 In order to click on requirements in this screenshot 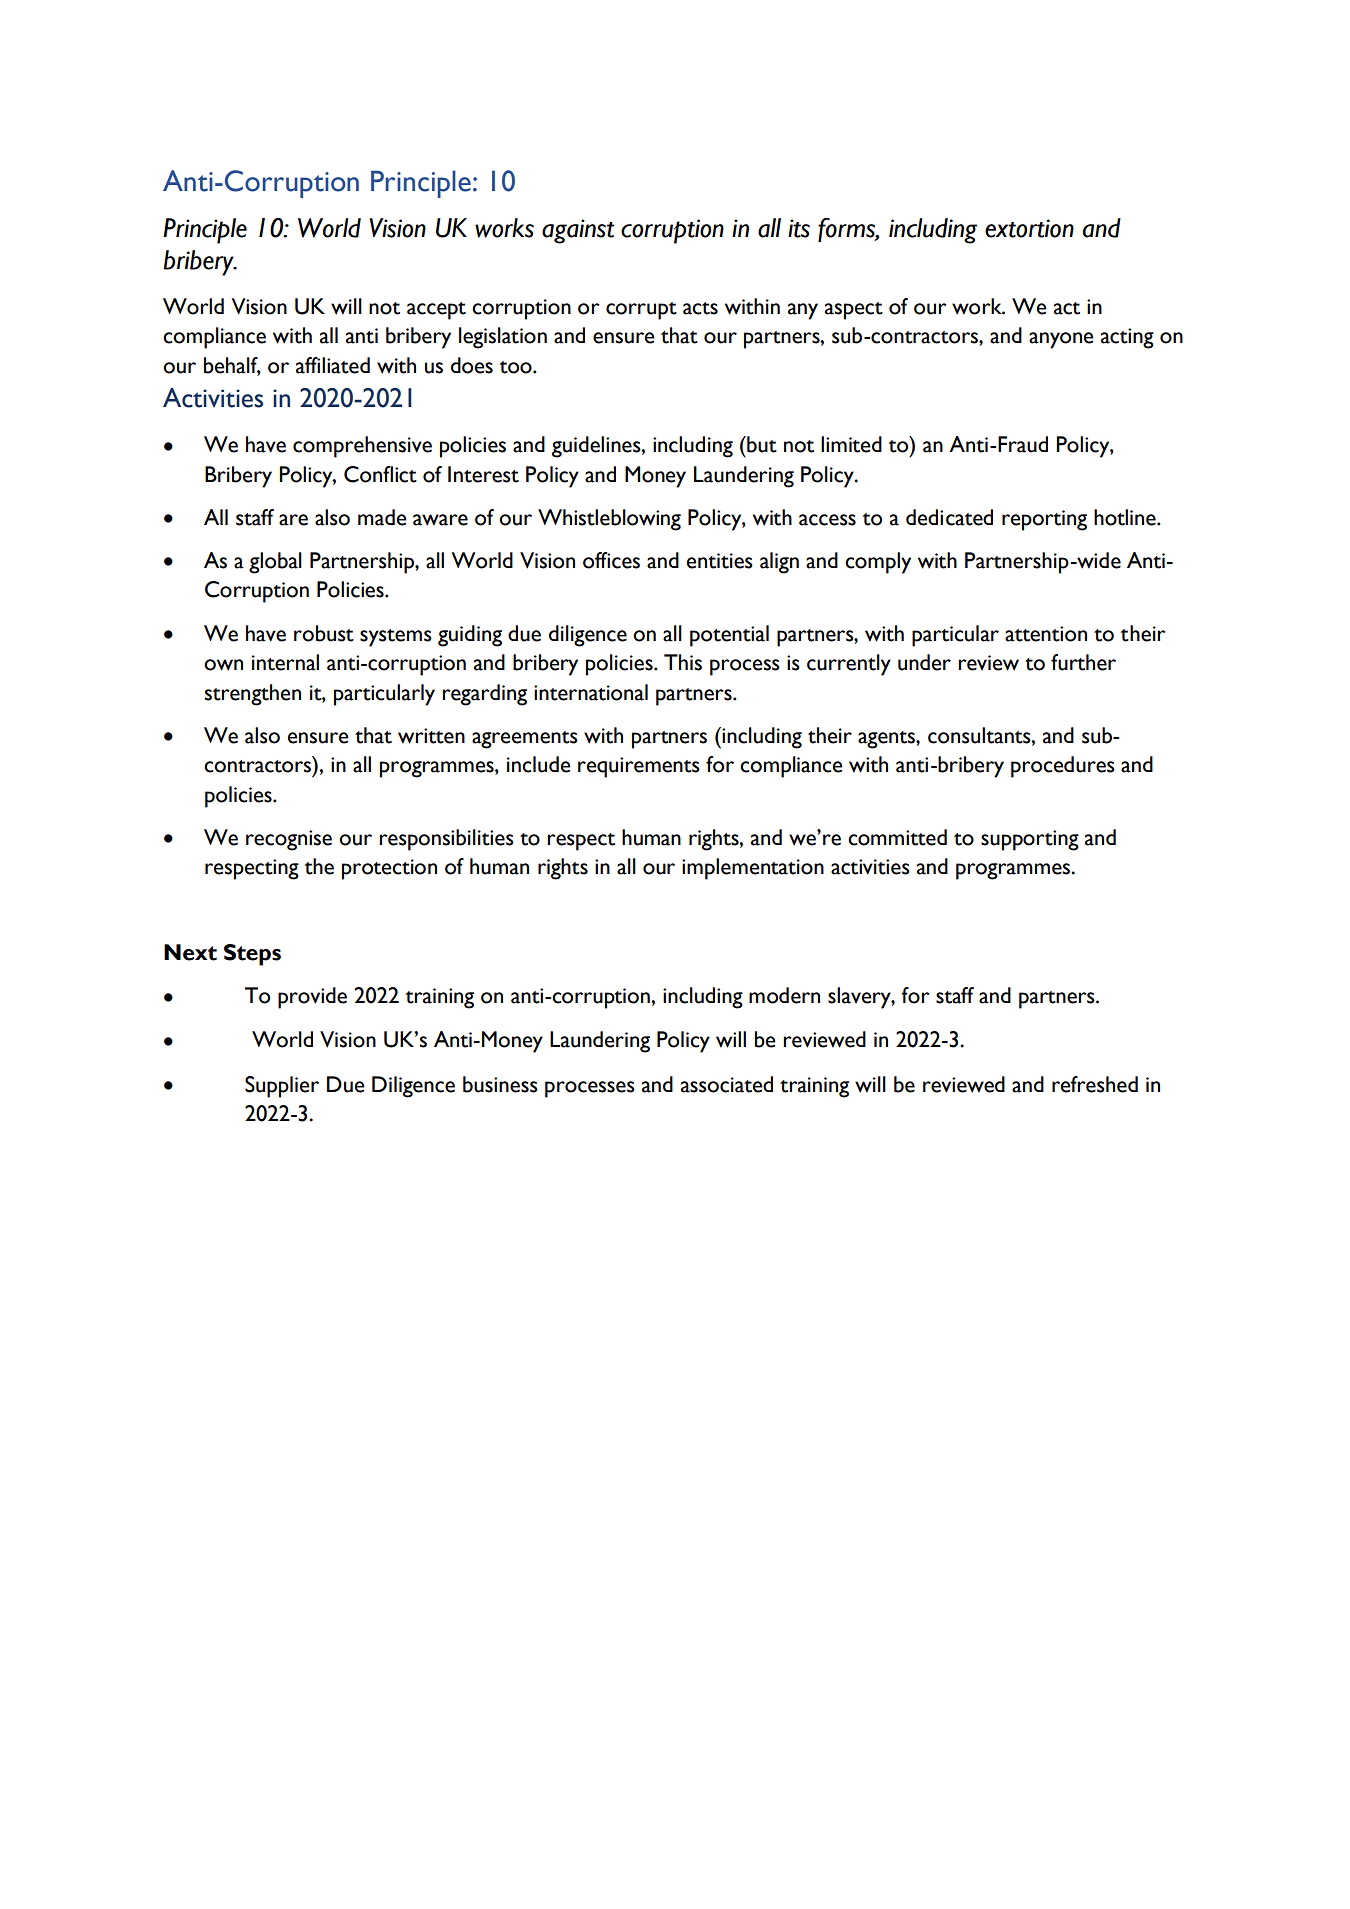, I will do `click(639, 767)`.
